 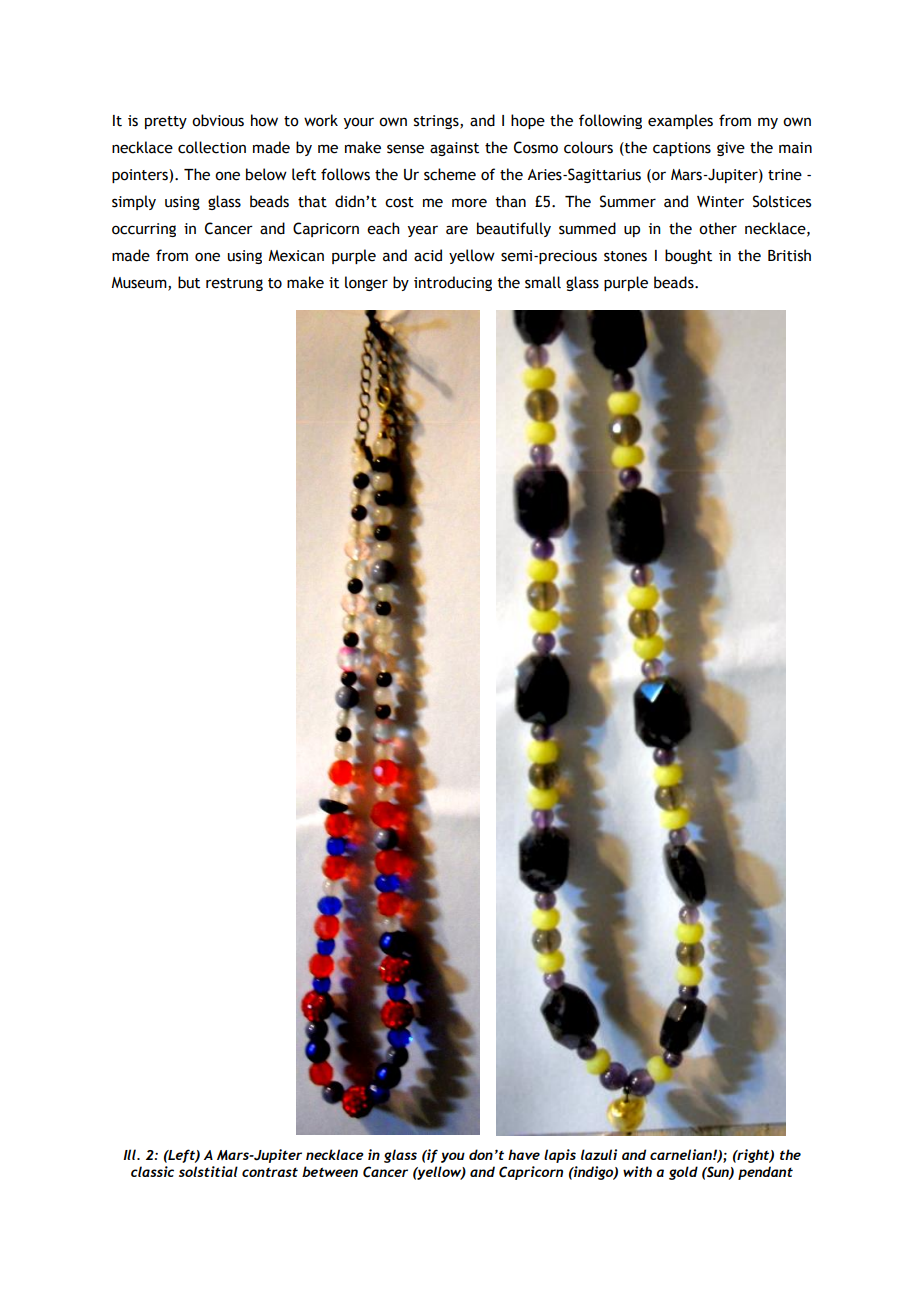 What do you see at coordinates (731, 149) in the page?
I see `give` at bounding box center [731, 149].
